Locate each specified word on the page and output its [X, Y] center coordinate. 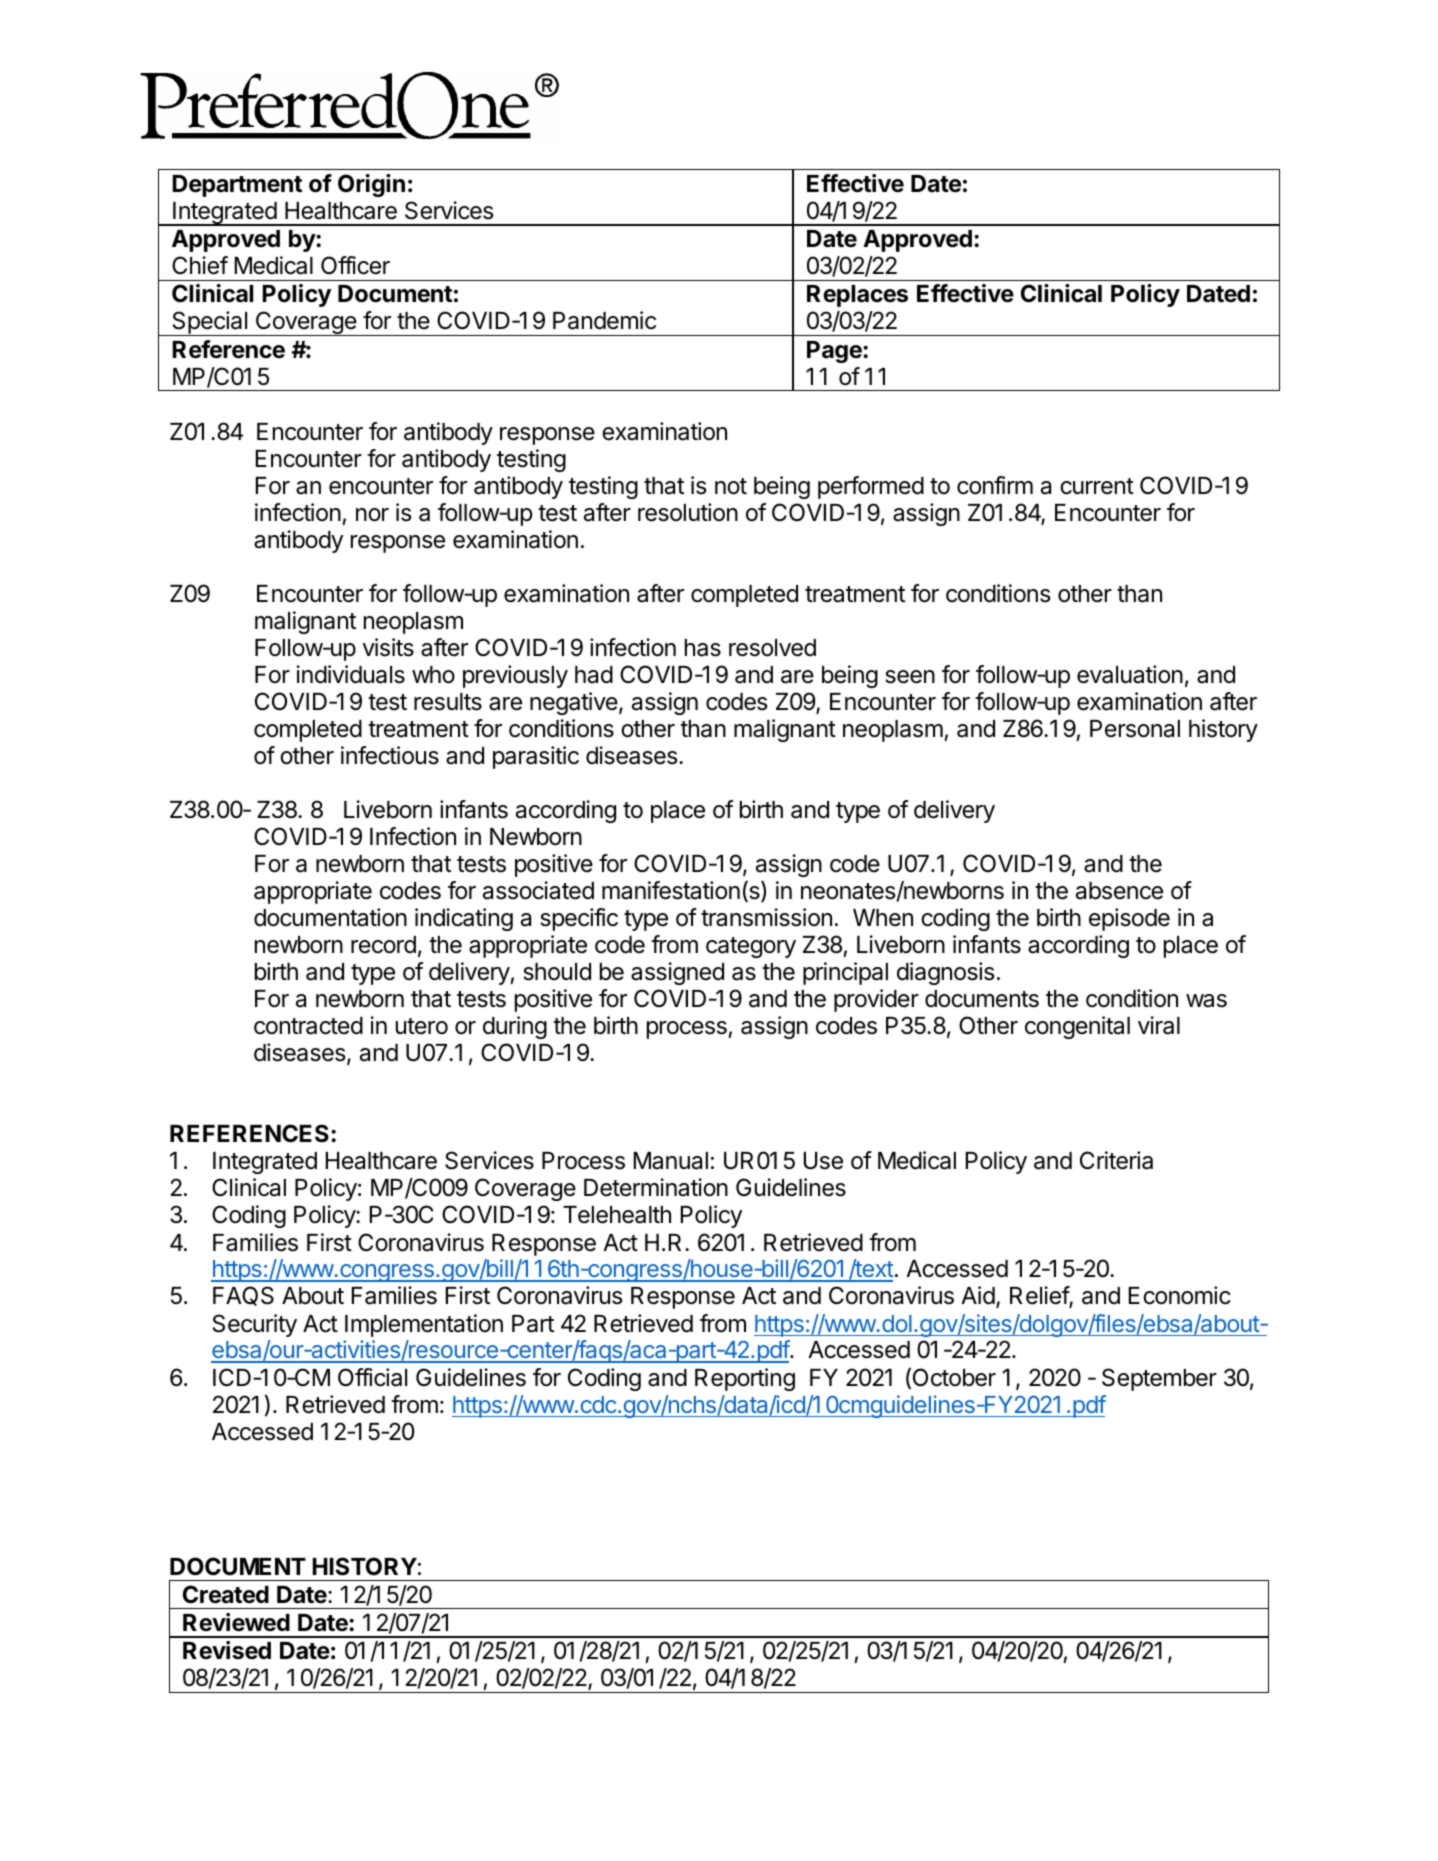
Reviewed [236, 1622]
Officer [355, 265]
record [383, 945]
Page [835, 352]
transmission [766, 917]
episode [1129, 919]
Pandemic [604, 320]
